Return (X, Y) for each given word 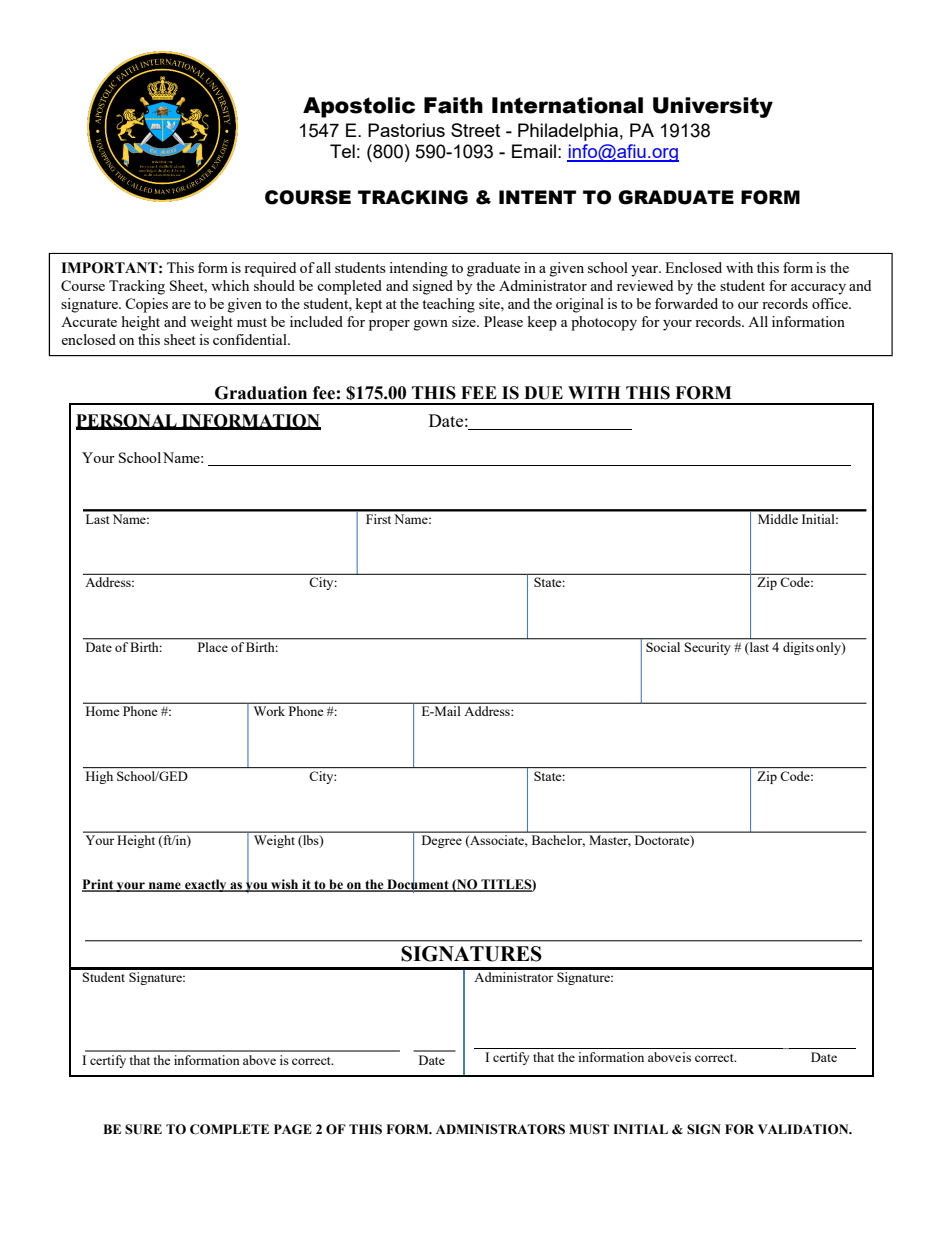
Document (418, 884)
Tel (342, 151)
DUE (543, 393)
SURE (143, 1129)
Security (708, 647)
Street (475, 130)
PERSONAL (127, 421)
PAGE (293, 1129)
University (713, 107)
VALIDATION (804, 1129)
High (99, 777)
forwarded (686, 303)
